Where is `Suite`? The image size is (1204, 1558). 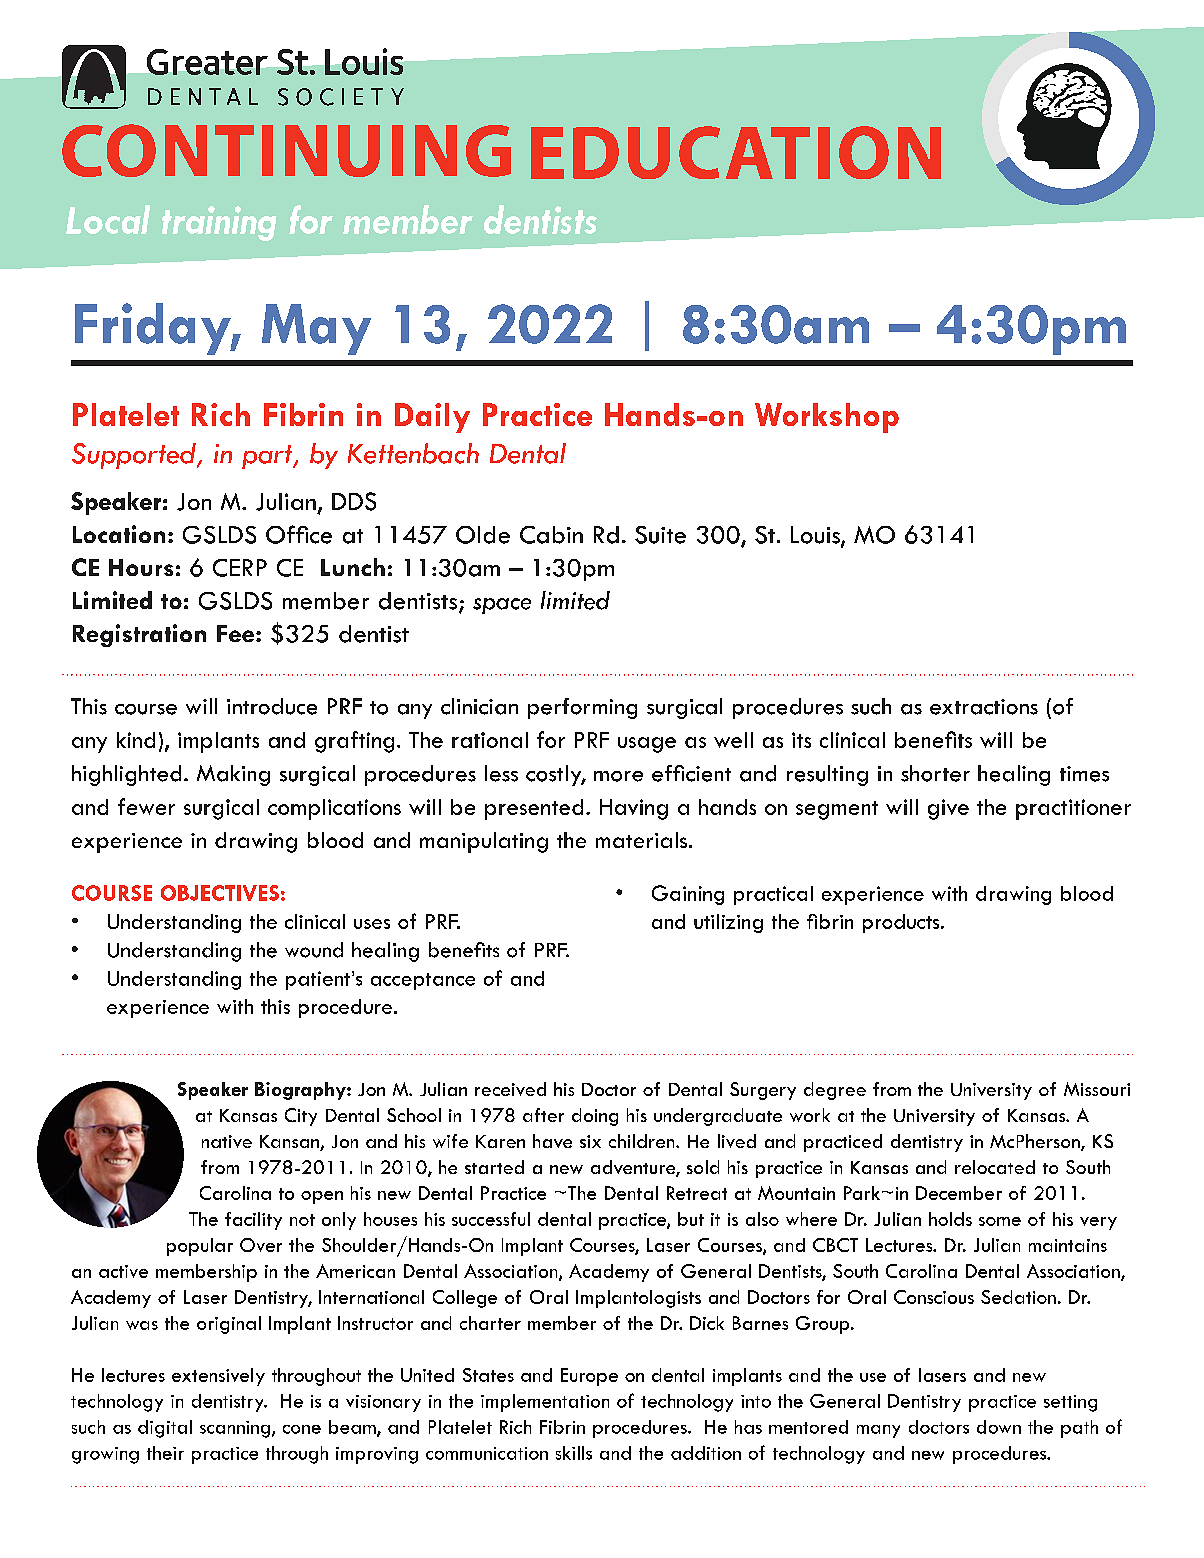
Suite is located at coordinates (660, 535).
